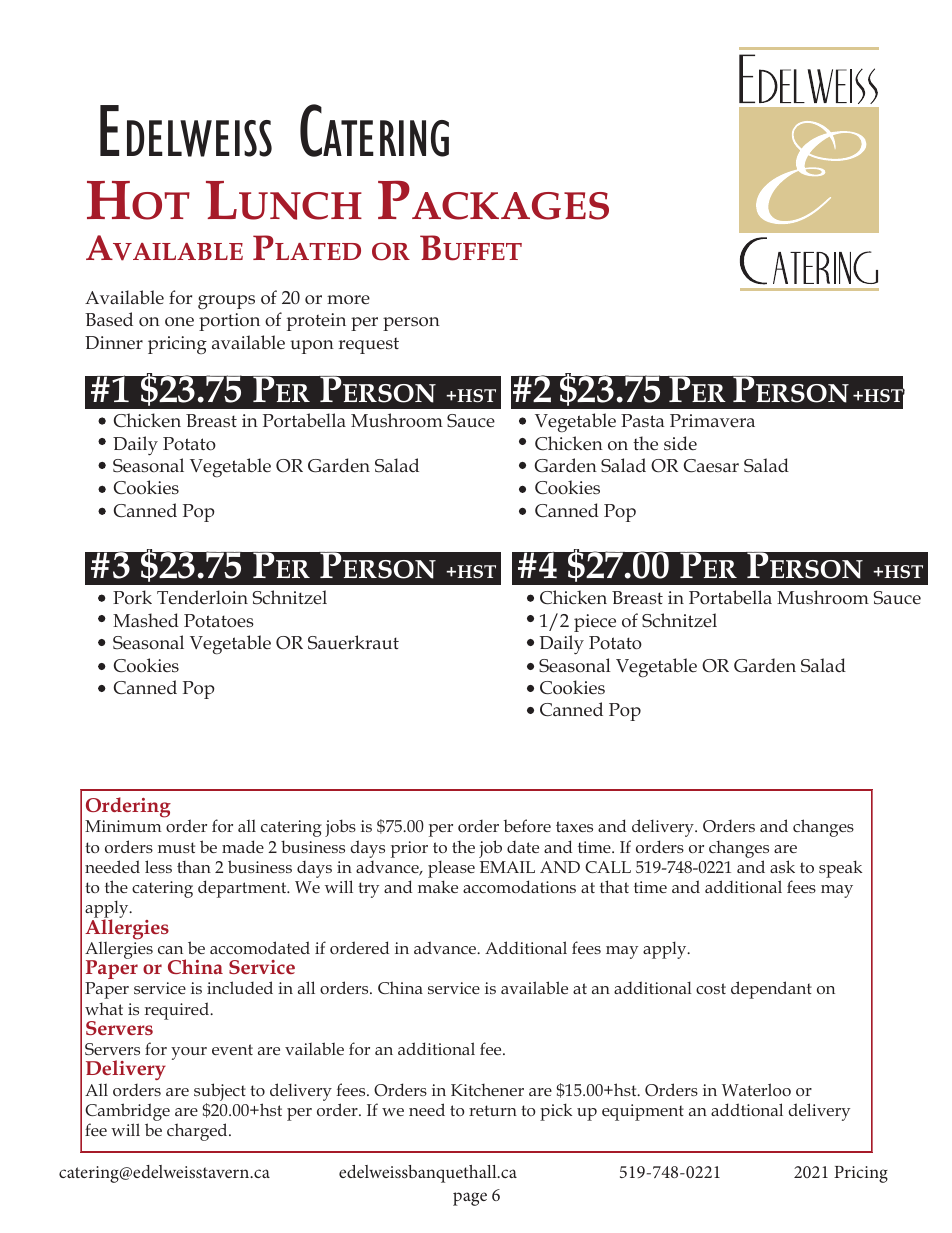 Image resolution: width=952 pixels, height=1233 pixels. What do you see at coordinates (202, 597) in the screenshot?
I see `Tenderloin` at bounding box center [202, 597].
